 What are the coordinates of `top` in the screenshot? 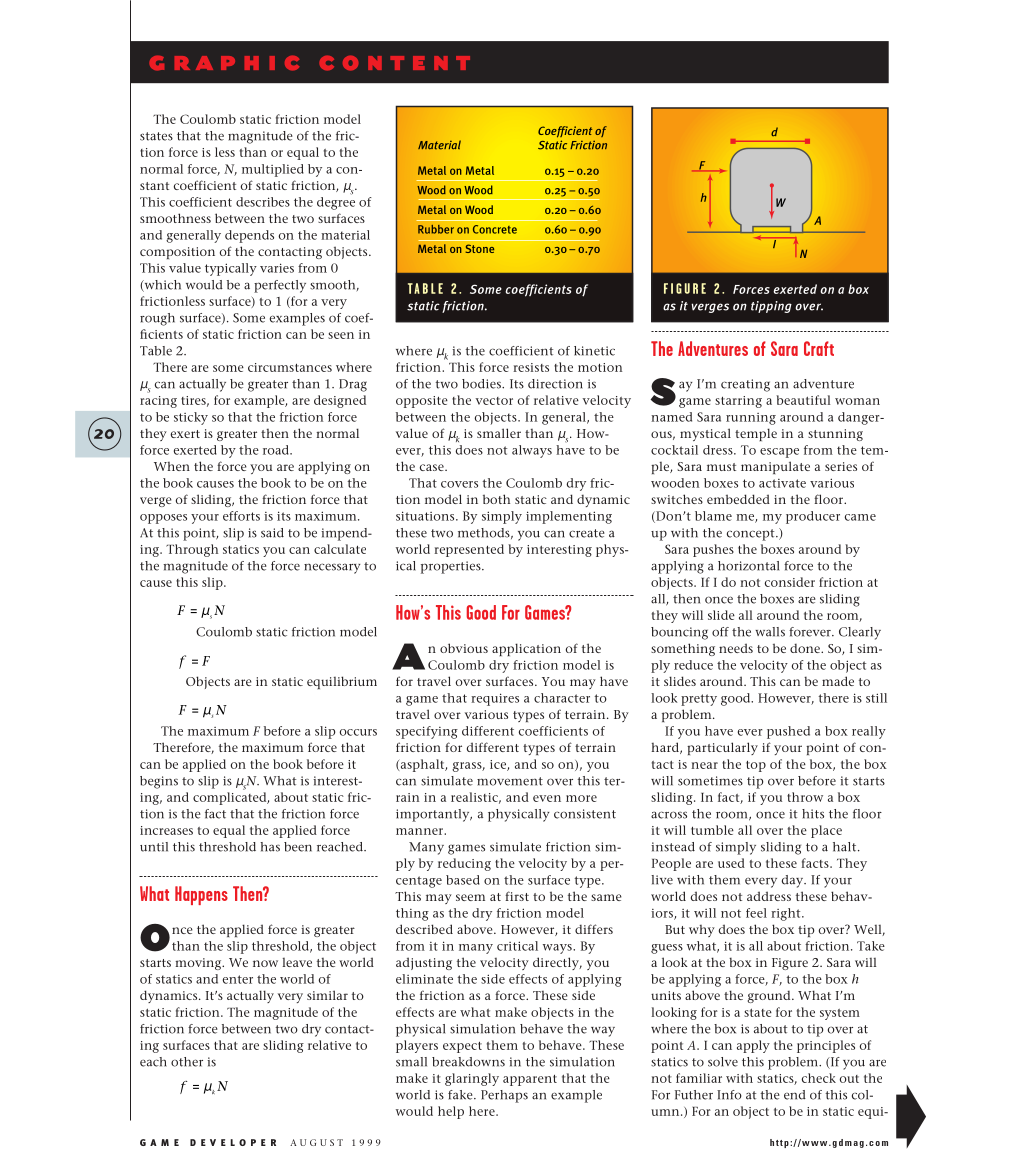 It's located at (756, 766).
